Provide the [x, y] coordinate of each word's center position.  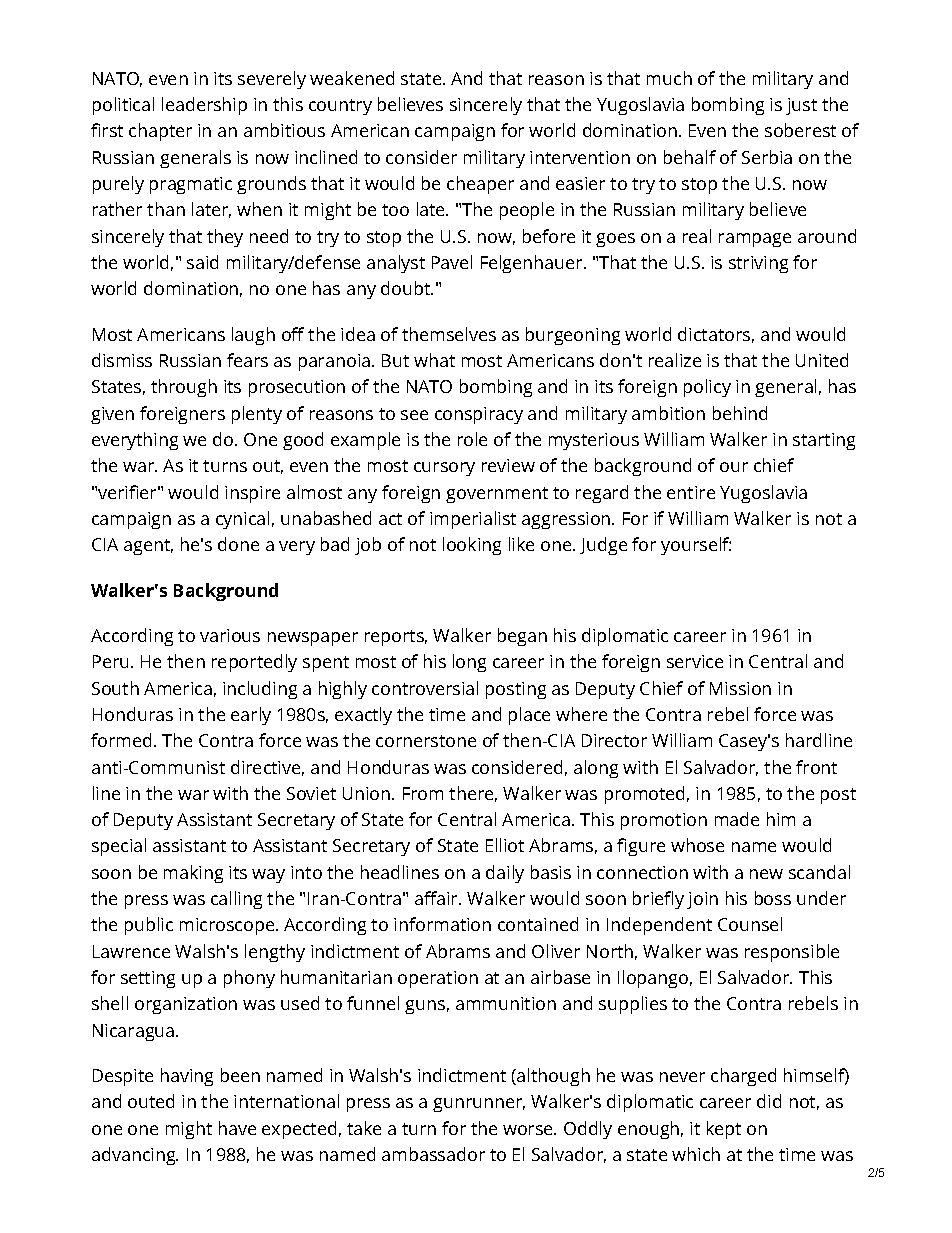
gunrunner [479, 1105]
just [801, 106]
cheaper [480, 185]
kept [724, 1130]
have [237, 1128]
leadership [204, 106]
